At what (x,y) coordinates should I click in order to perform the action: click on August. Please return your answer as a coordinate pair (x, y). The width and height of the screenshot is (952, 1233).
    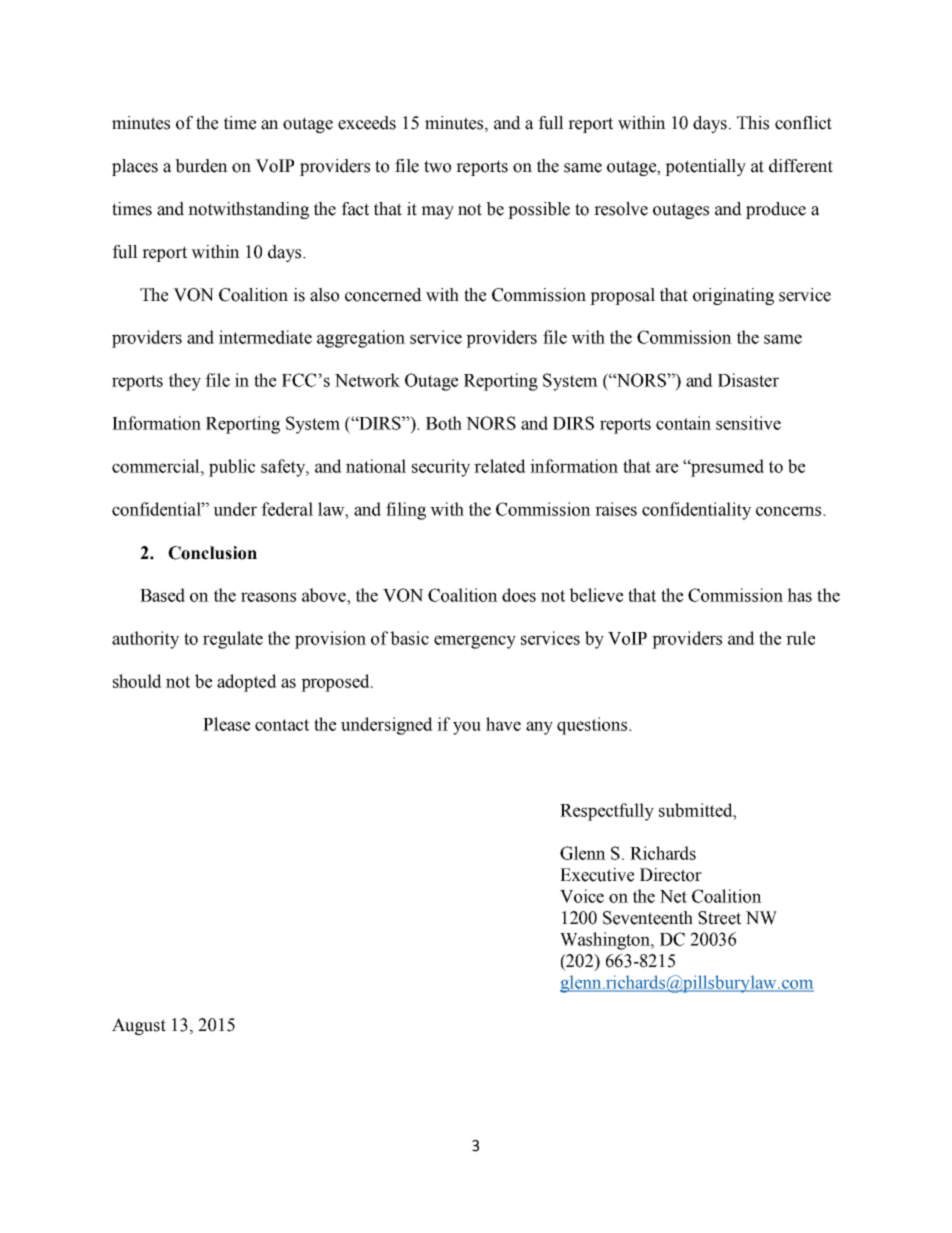
    Looking at the image, I should click on (139, 1026).
